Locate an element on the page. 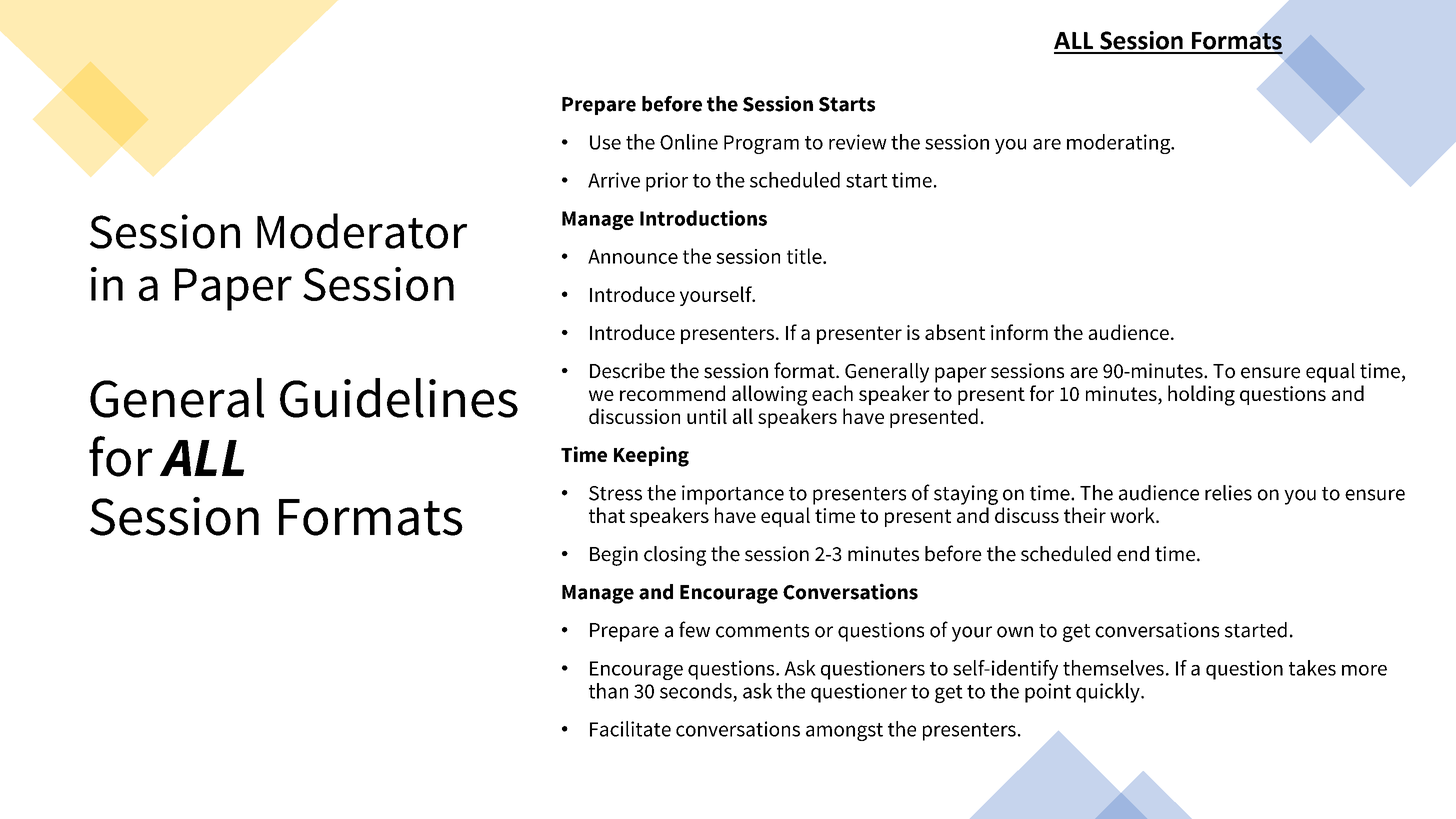 The width and height of the document is (1456, 819). work is located at coordinates (1133, 515).
